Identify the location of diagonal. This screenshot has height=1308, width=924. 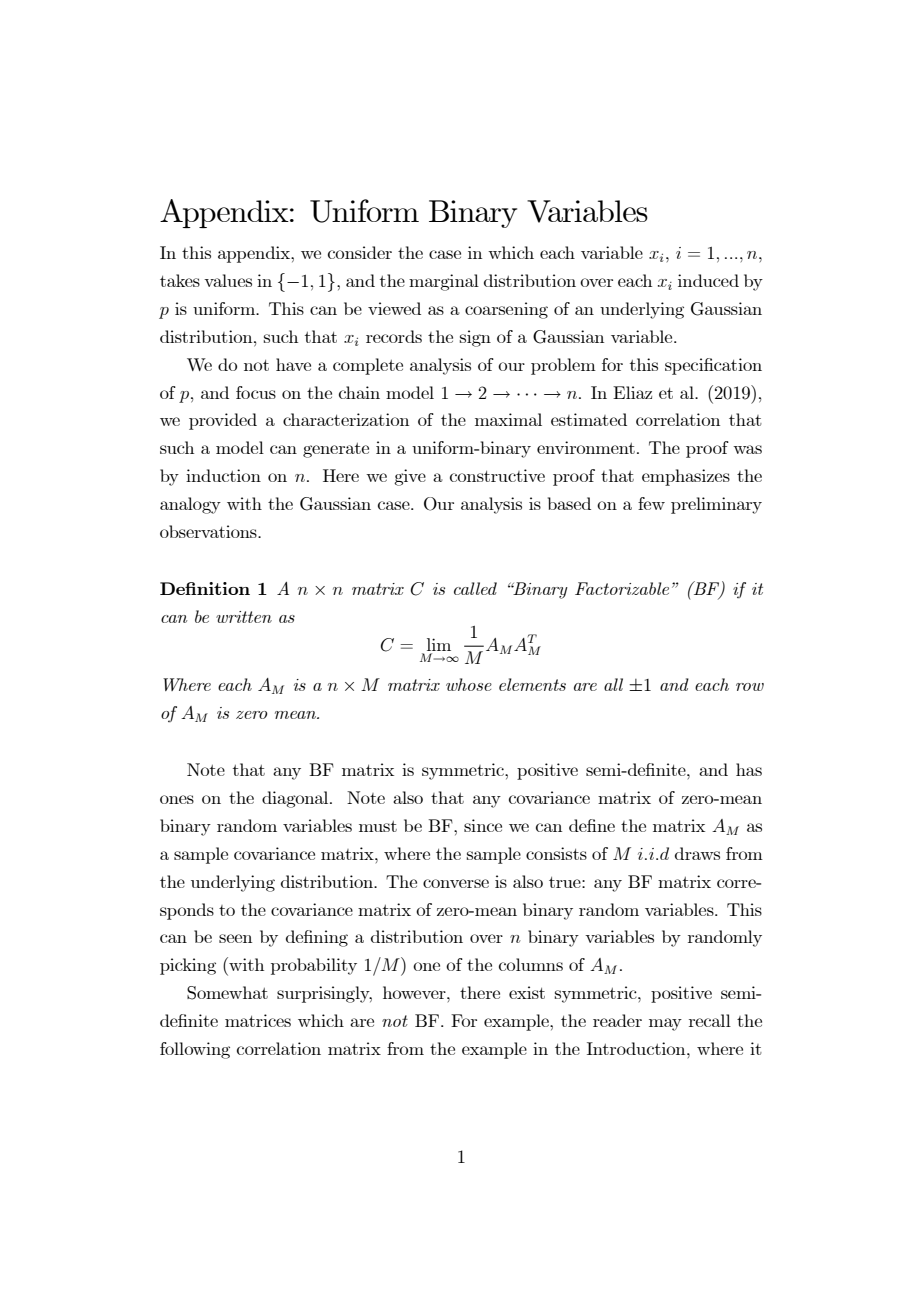
(296, 799).
